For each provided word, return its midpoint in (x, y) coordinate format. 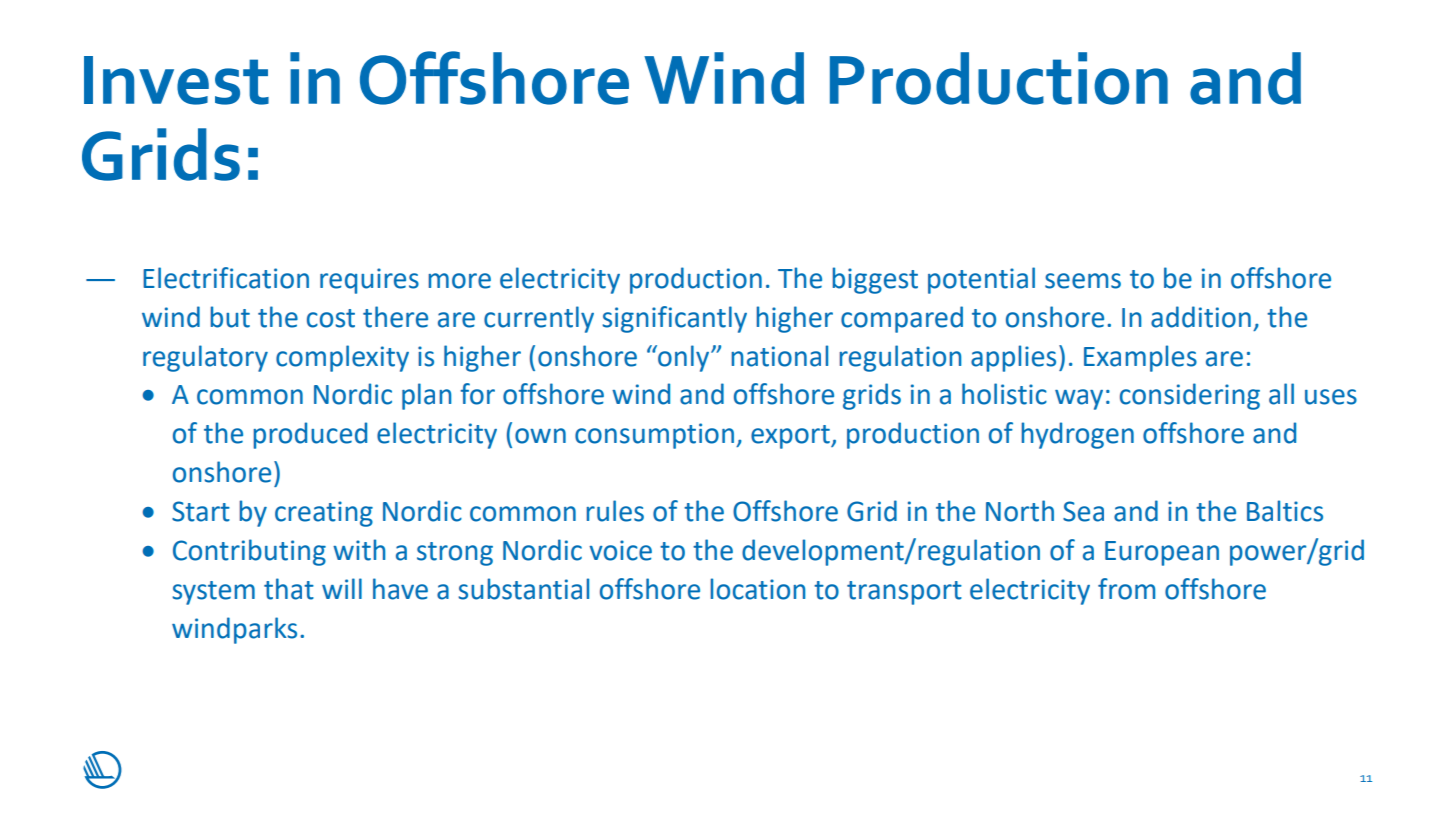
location (757, 589)
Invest (176, 80)
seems (1083, 281)
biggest (875, 280)
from (1126, 589)
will (342, 588)
